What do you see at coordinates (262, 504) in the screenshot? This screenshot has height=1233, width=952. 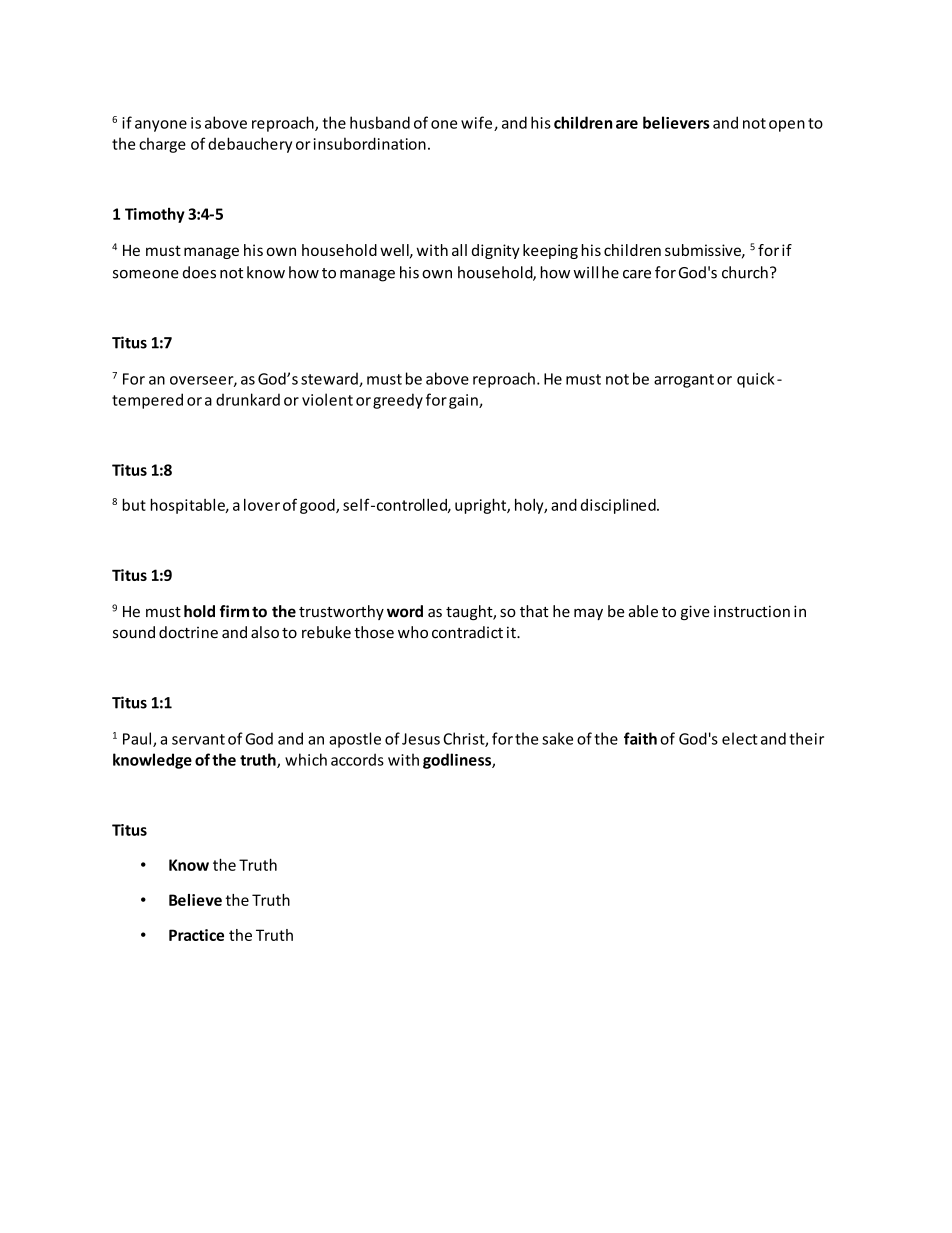 I see `lover` at bounding box center [262, 504].
